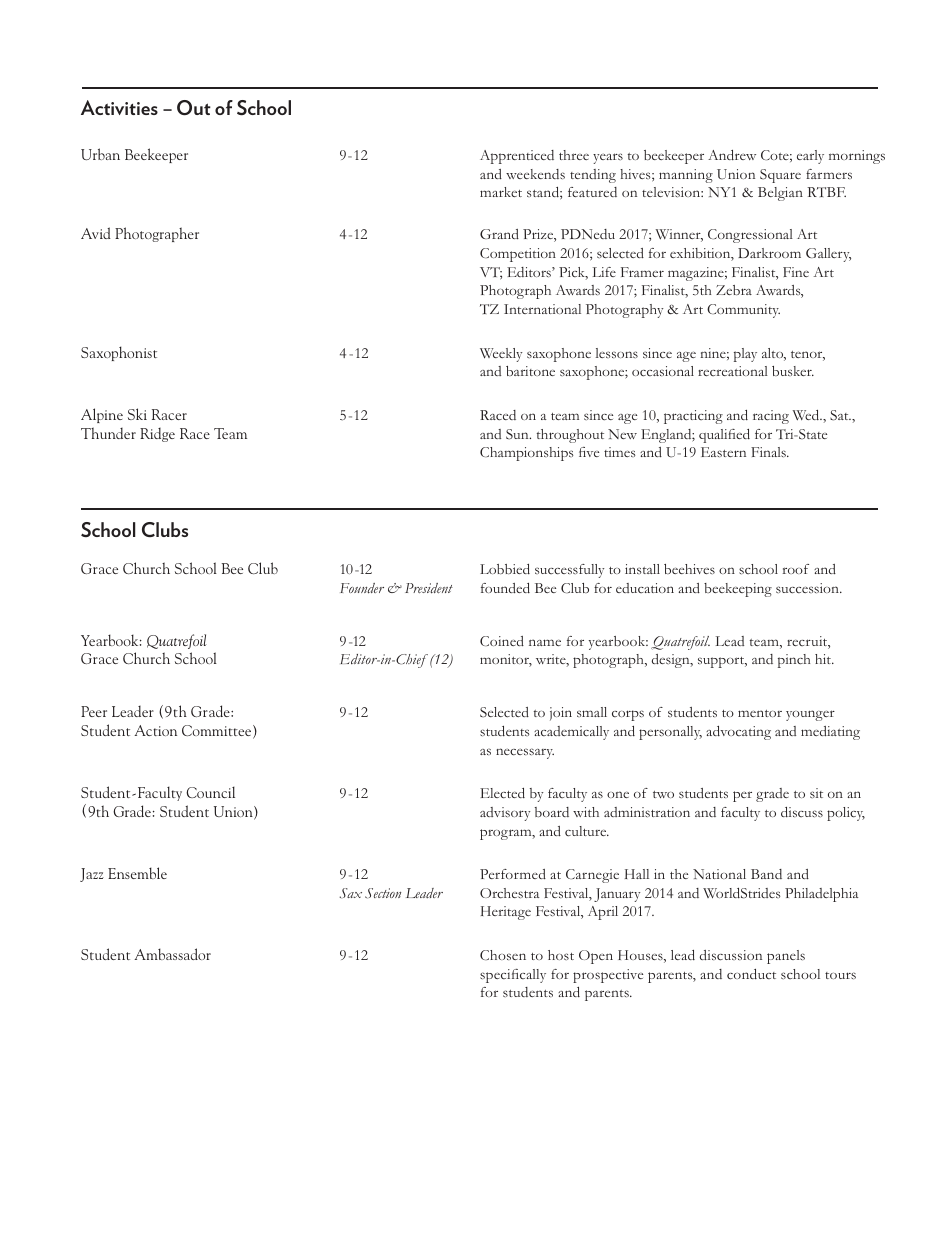 The width and height of the screenshot is (952, 1233). What do you see at coordinates (503, 955) in the screenshot?
I see `Chosen` at bounding box center [503, 955].
